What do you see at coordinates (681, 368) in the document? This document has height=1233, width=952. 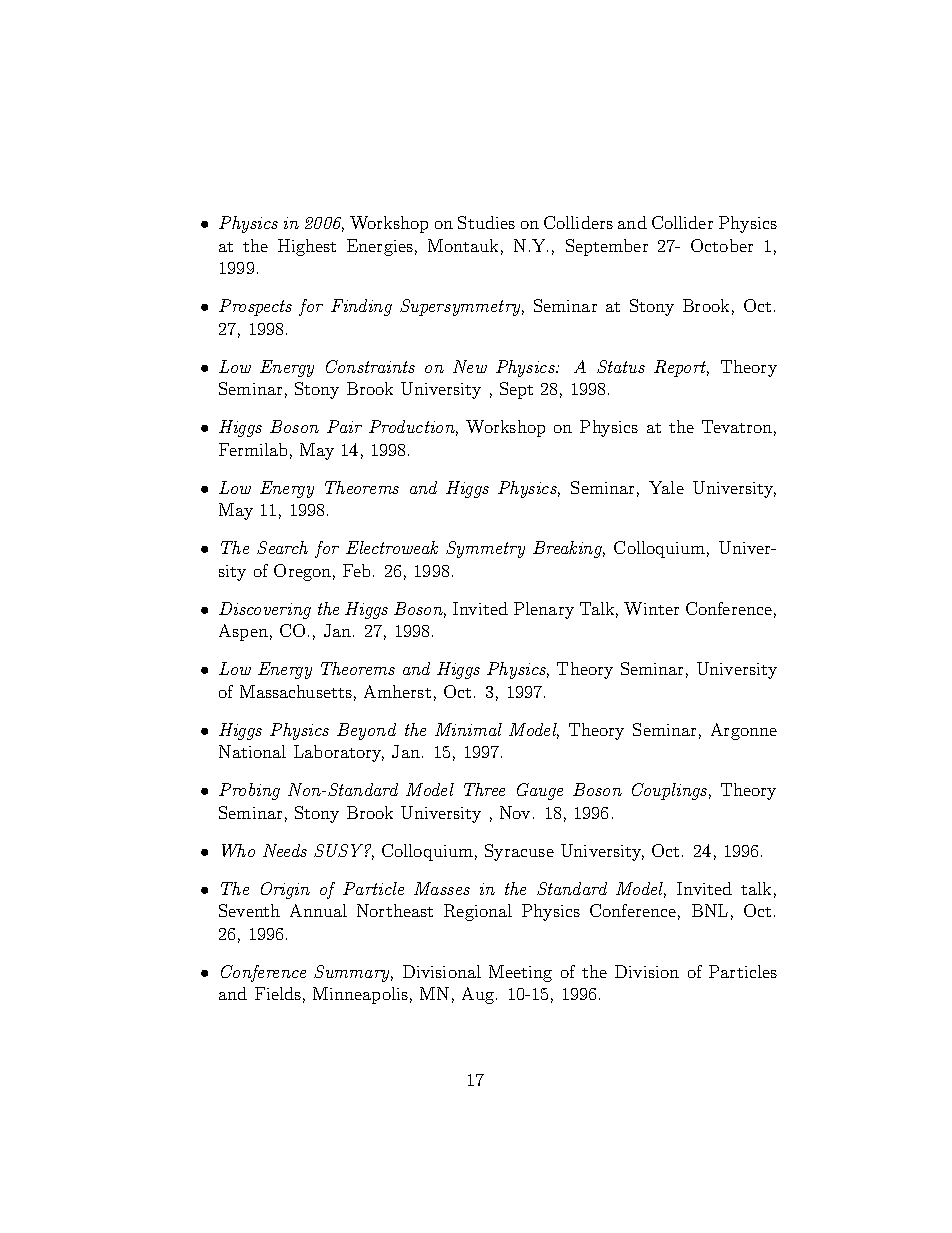 I see `Report` at bounding box center [681, 368].
